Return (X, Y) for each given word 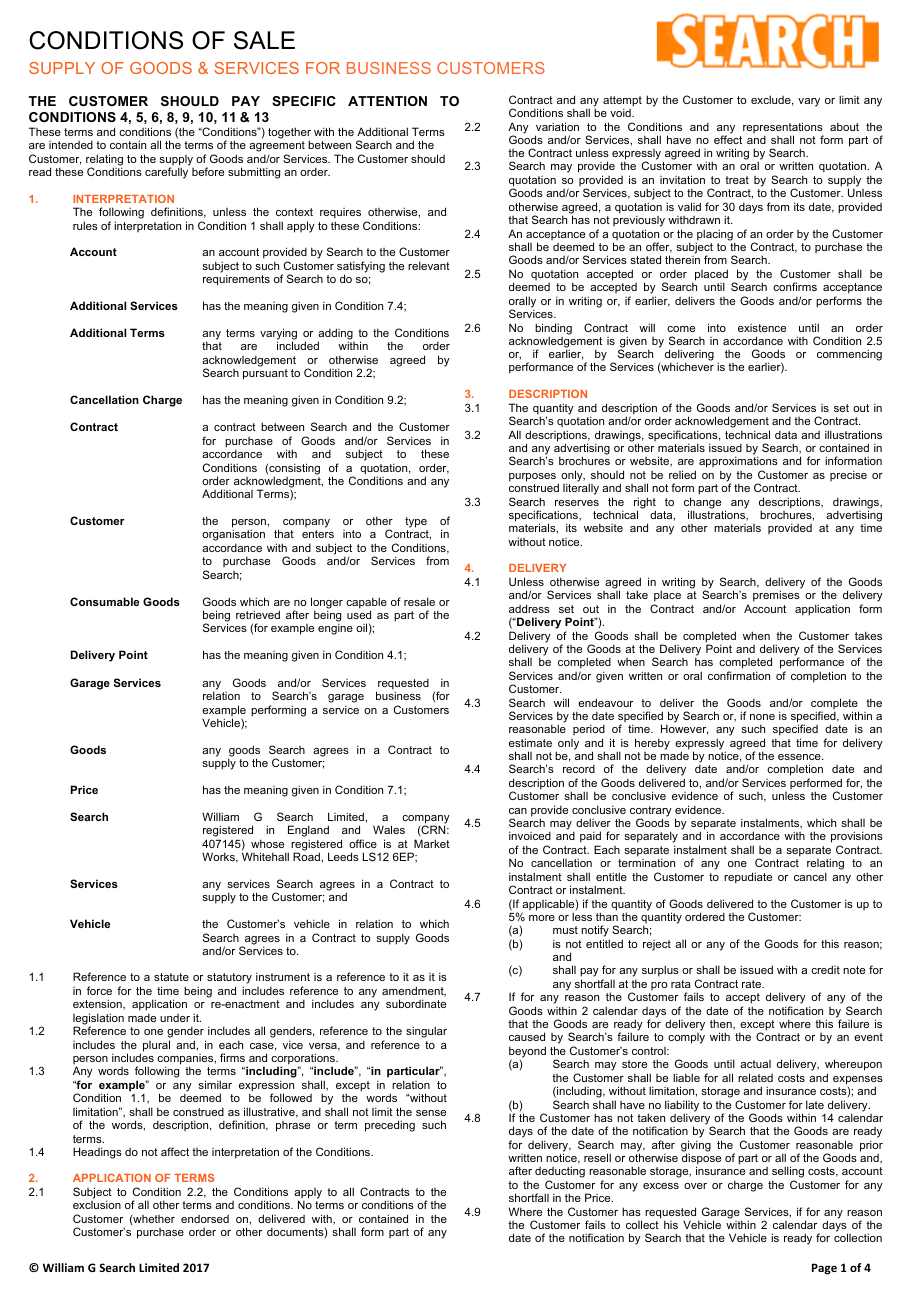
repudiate (748, 878)
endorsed (205, 1219)
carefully (166, 173)
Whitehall (265, 856)
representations (783, 129)
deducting (560, 1173)
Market (432, 843)
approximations (738, 463)
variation (557, 126)
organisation (233, 535)
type (416, 522)
